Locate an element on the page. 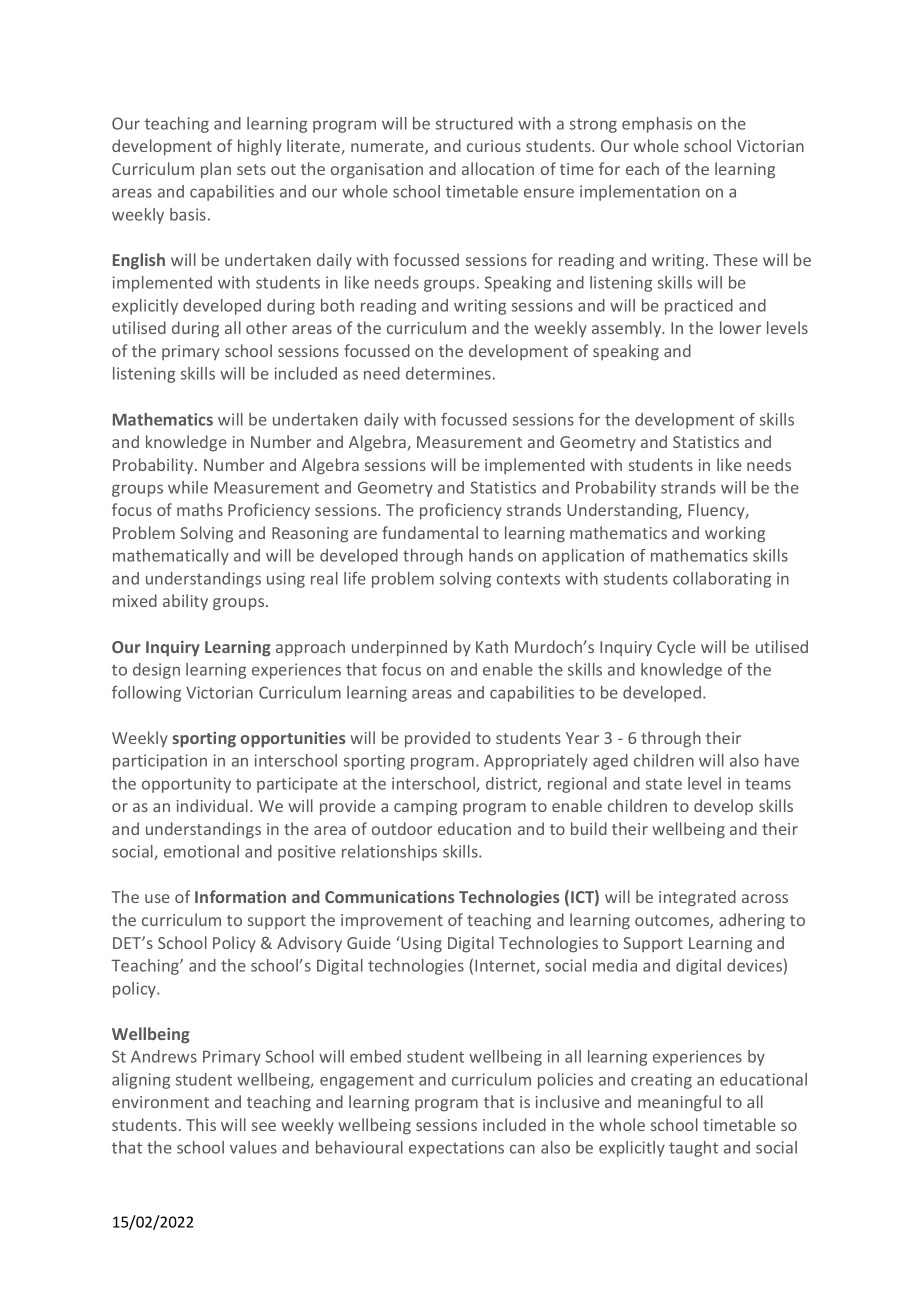  emphasis is located at coordinates (657, 125).
